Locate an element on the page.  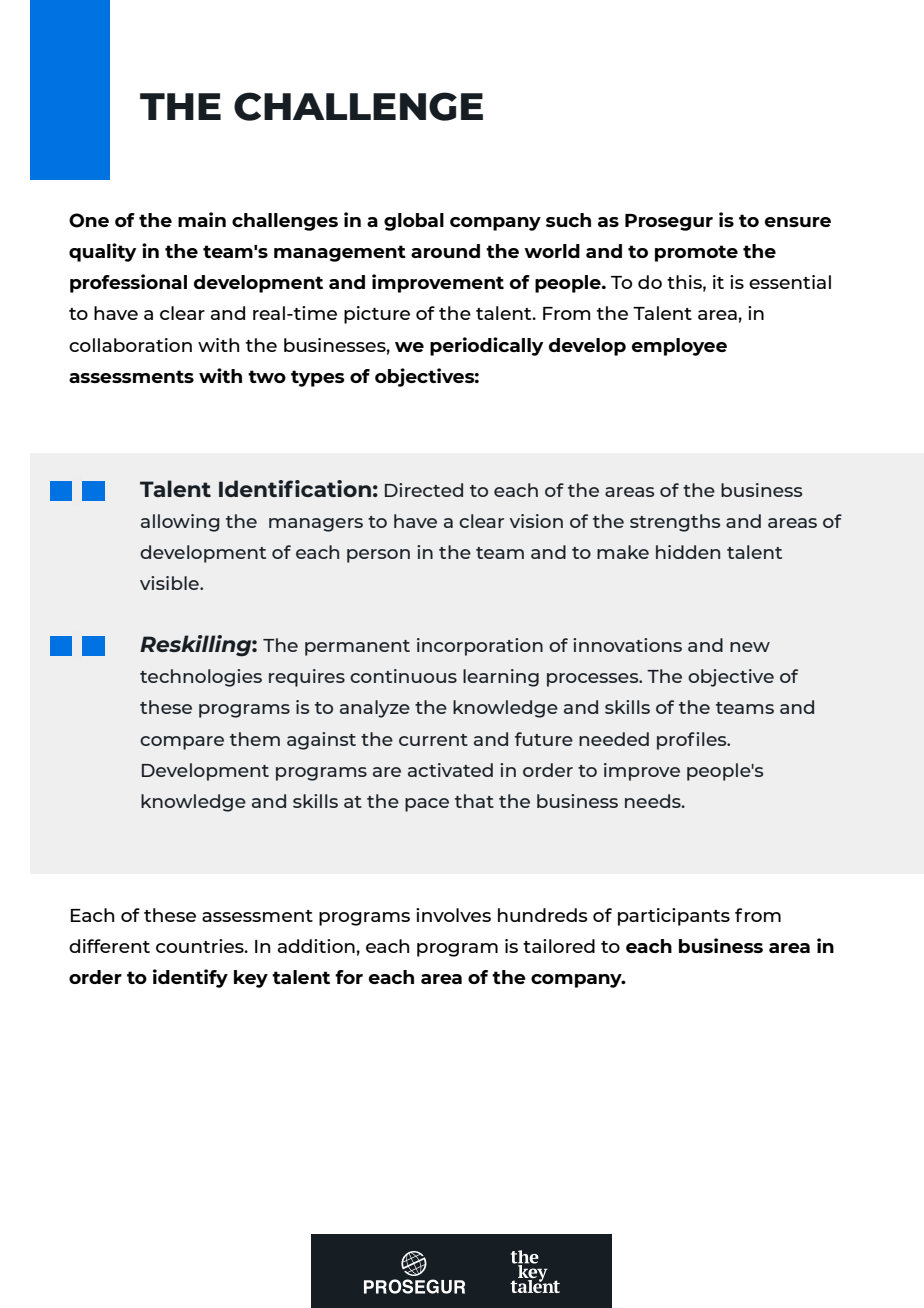
Directed is located at coordinates (424, 490).
